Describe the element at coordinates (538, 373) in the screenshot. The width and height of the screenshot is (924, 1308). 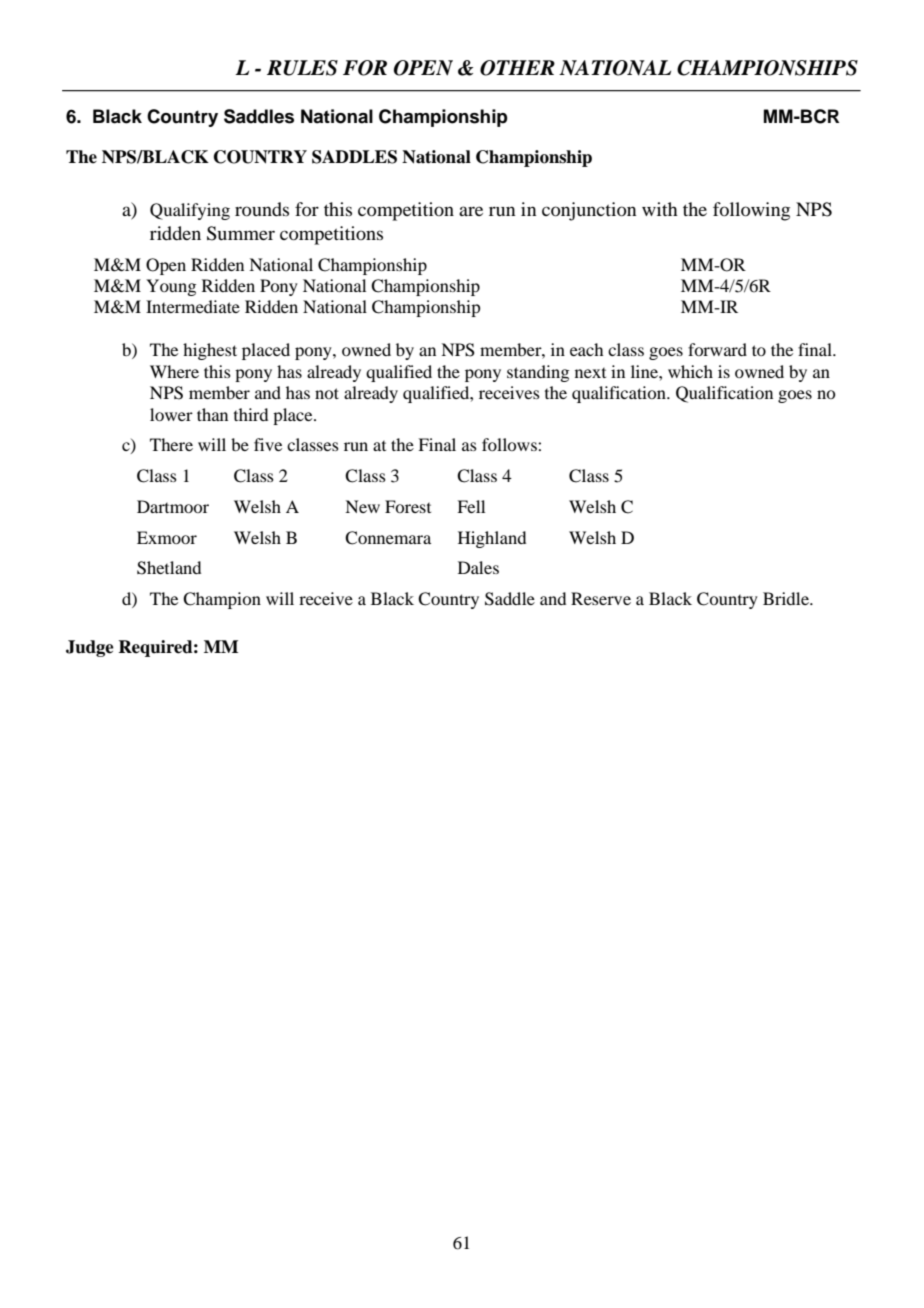
I see `standing` at that location.
